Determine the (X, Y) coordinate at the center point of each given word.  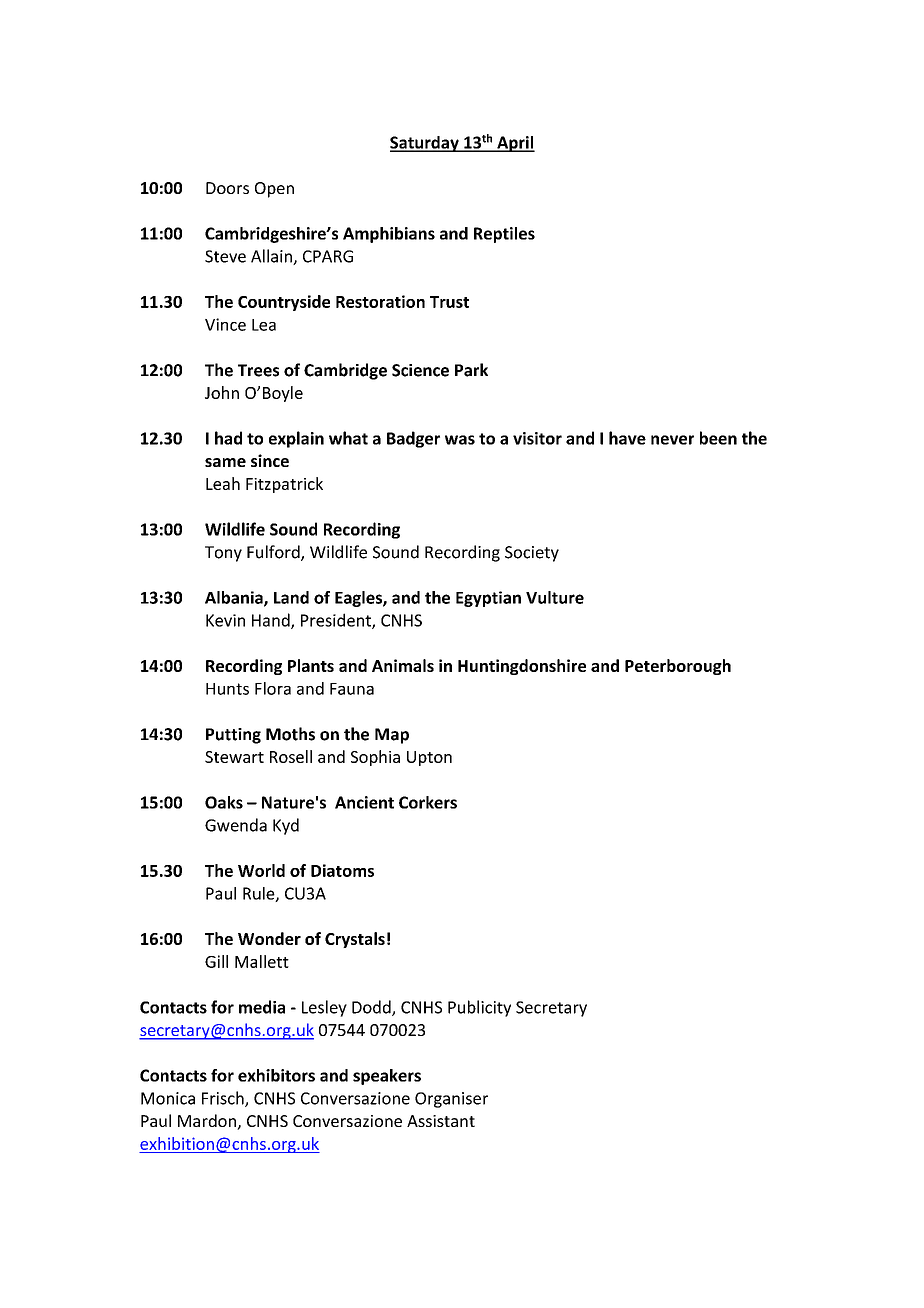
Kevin (225, 620)
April (515, 144)
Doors (227, 188)
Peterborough (678, 667)
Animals (403, 665)
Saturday (425, 144)
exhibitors (276, 1075)
